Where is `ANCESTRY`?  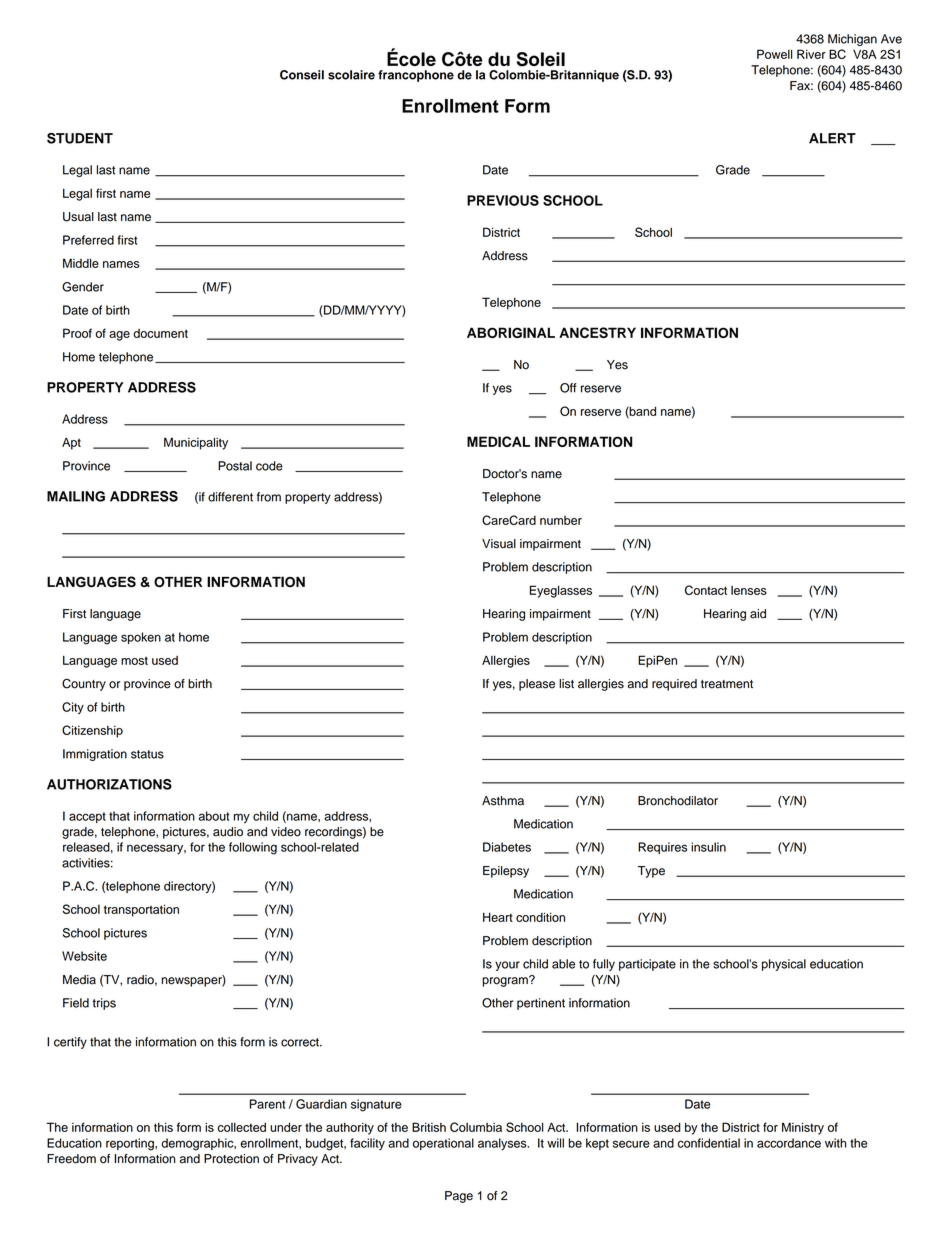 ANCESTRY is located at coordinates (597, 332).
